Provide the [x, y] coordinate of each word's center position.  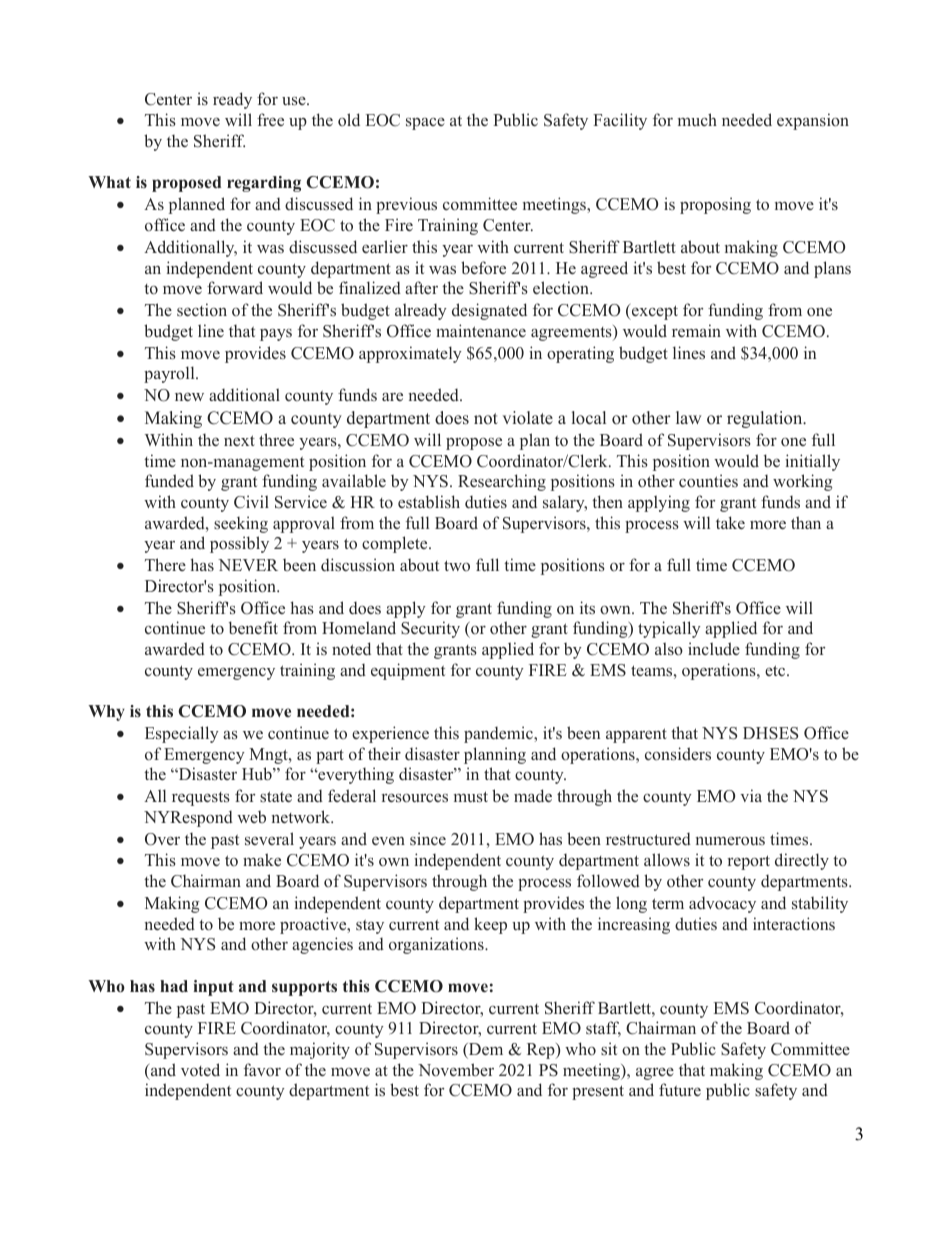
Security [430, 629]
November [456, 1070]
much [697, 119]
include [714, 648]
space [425, 124]
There [165, 564]
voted [200, 1069]
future [680, 1089]
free [270, 119]
